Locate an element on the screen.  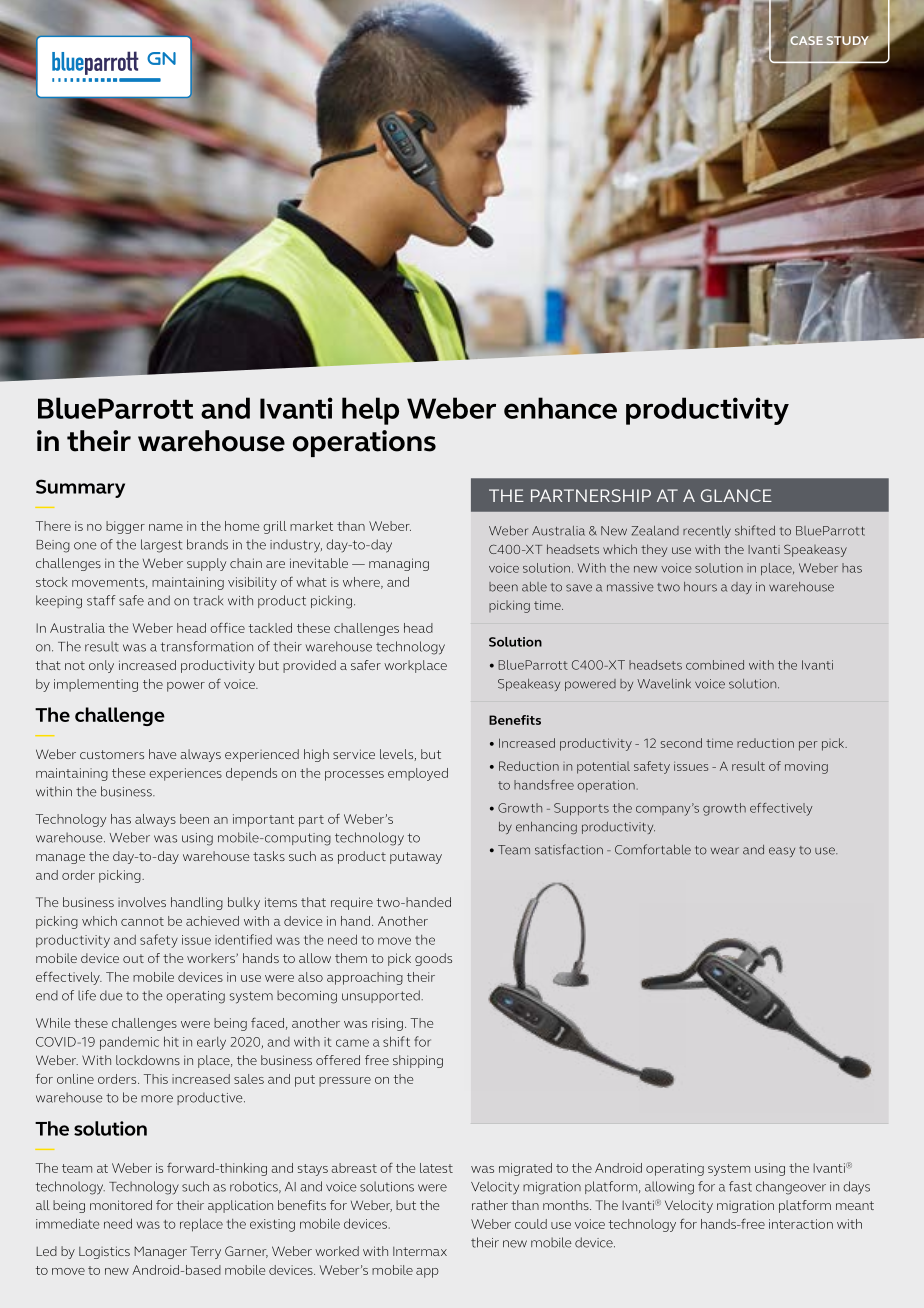
help is located at coordinates (370, 411).
